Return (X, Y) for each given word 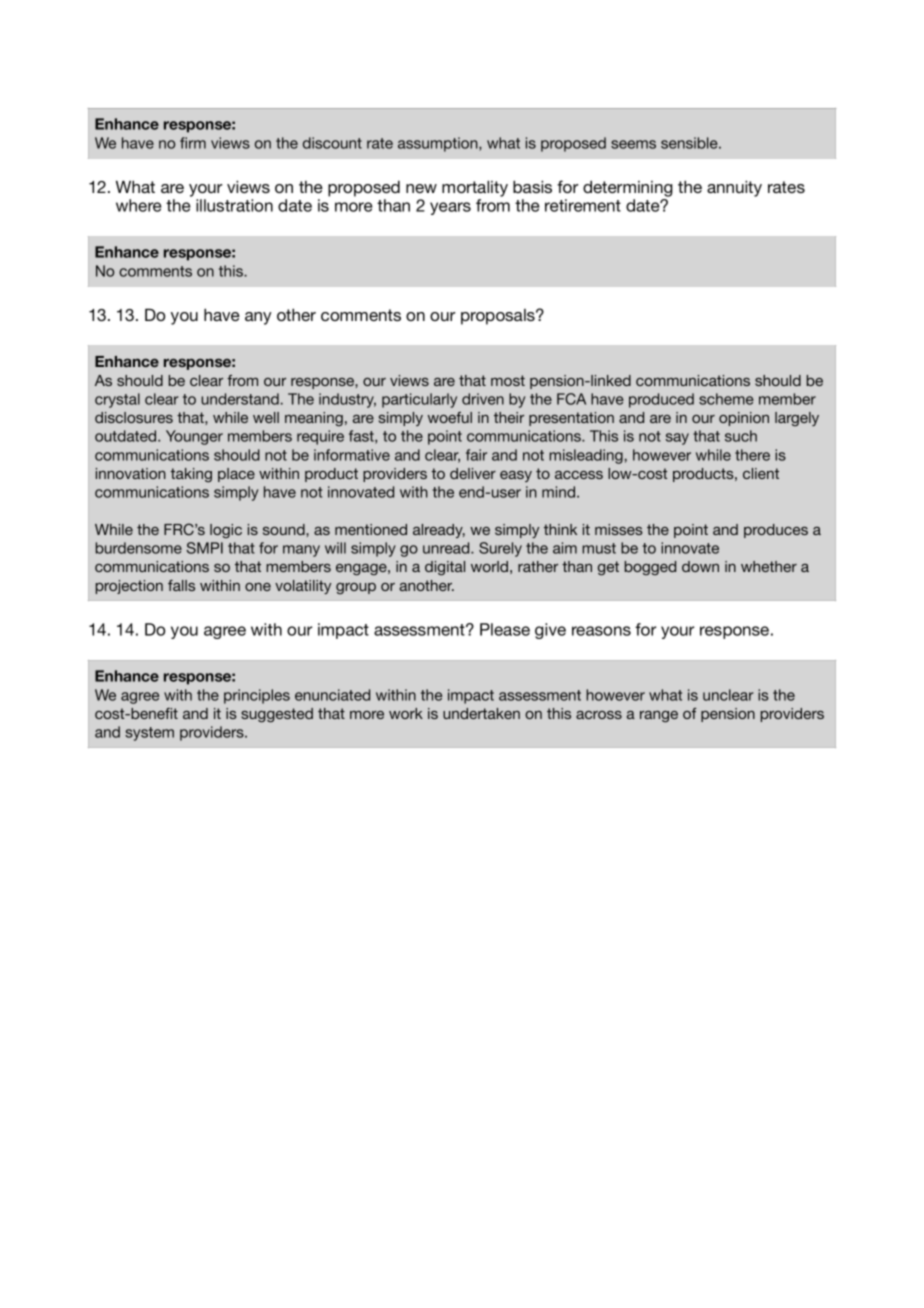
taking (191, 475)
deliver (473, 473)
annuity (734, 188)
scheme (726, 399)
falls (181, 585)
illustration (234, 205)
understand (240, 399)
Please (505, 629)
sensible (690, 143)
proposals (499, 317)
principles (257, 696)
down (700, 566)
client (761, 473)
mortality (475, 188)
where (139, 205)
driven (483, 399)
